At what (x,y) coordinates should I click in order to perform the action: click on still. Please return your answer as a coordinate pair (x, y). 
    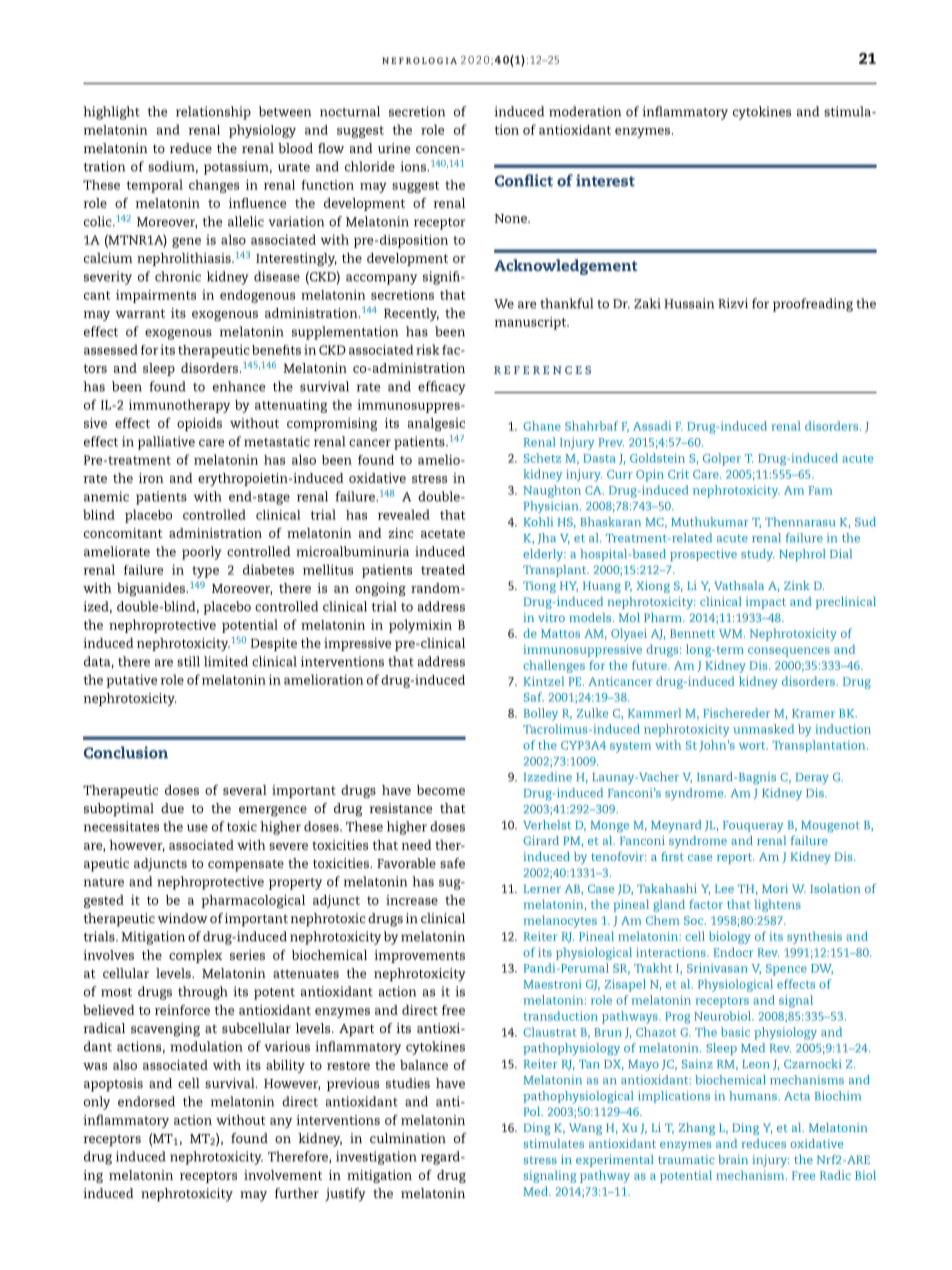
    Looking at the image, I should click on (188, 661).
